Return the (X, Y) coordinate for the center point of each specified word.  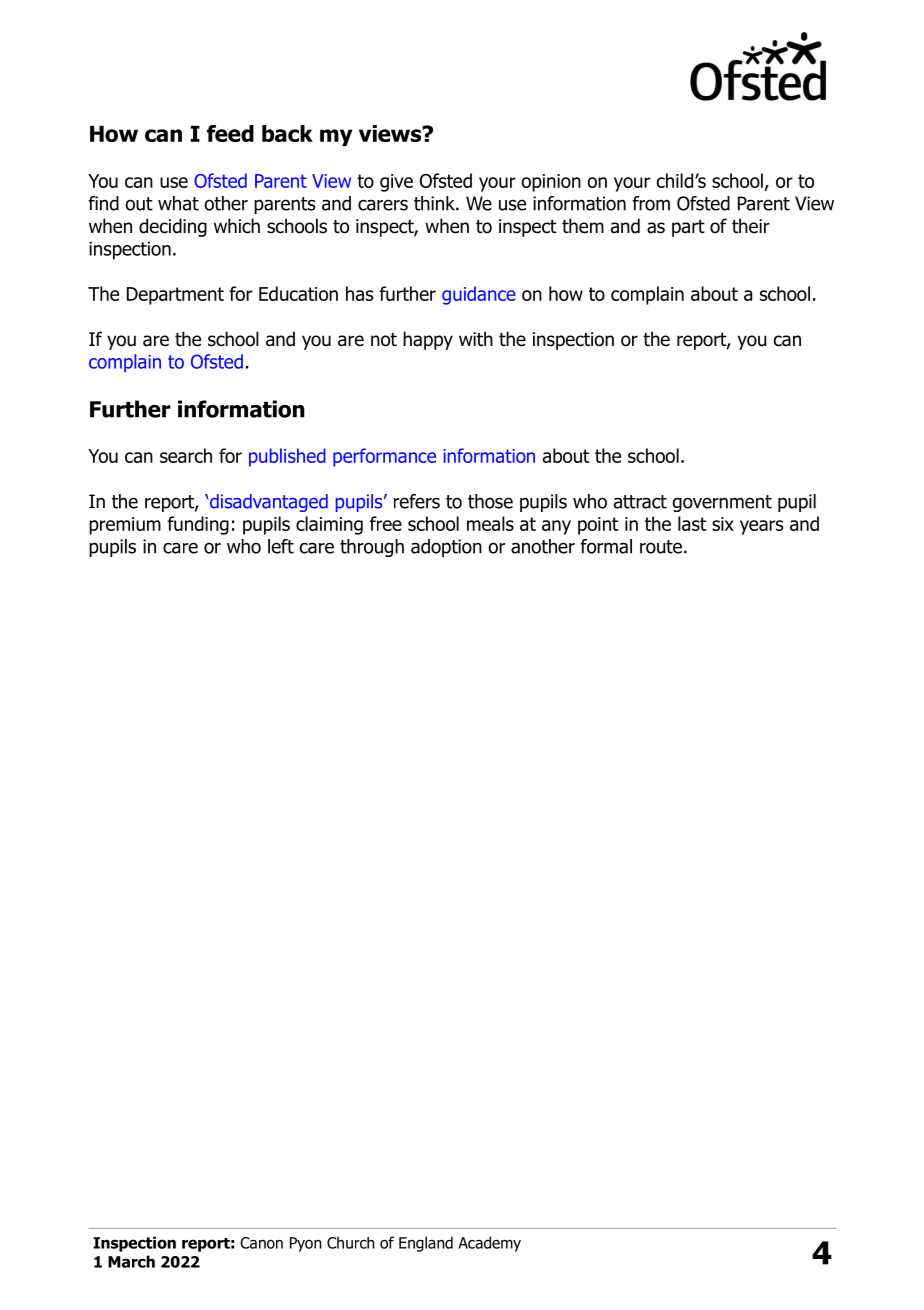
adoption (446, 548)
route (661, 547)
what (178, 203)
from (651, 203)
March (131, 1261)
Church (351, 1242)
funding (198, 525)
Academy (489, 1244)
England (426, 1244)
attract (640, 502)
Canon (261, 1243)
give (396, 183)
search (186, 455)
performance (384, 457)
